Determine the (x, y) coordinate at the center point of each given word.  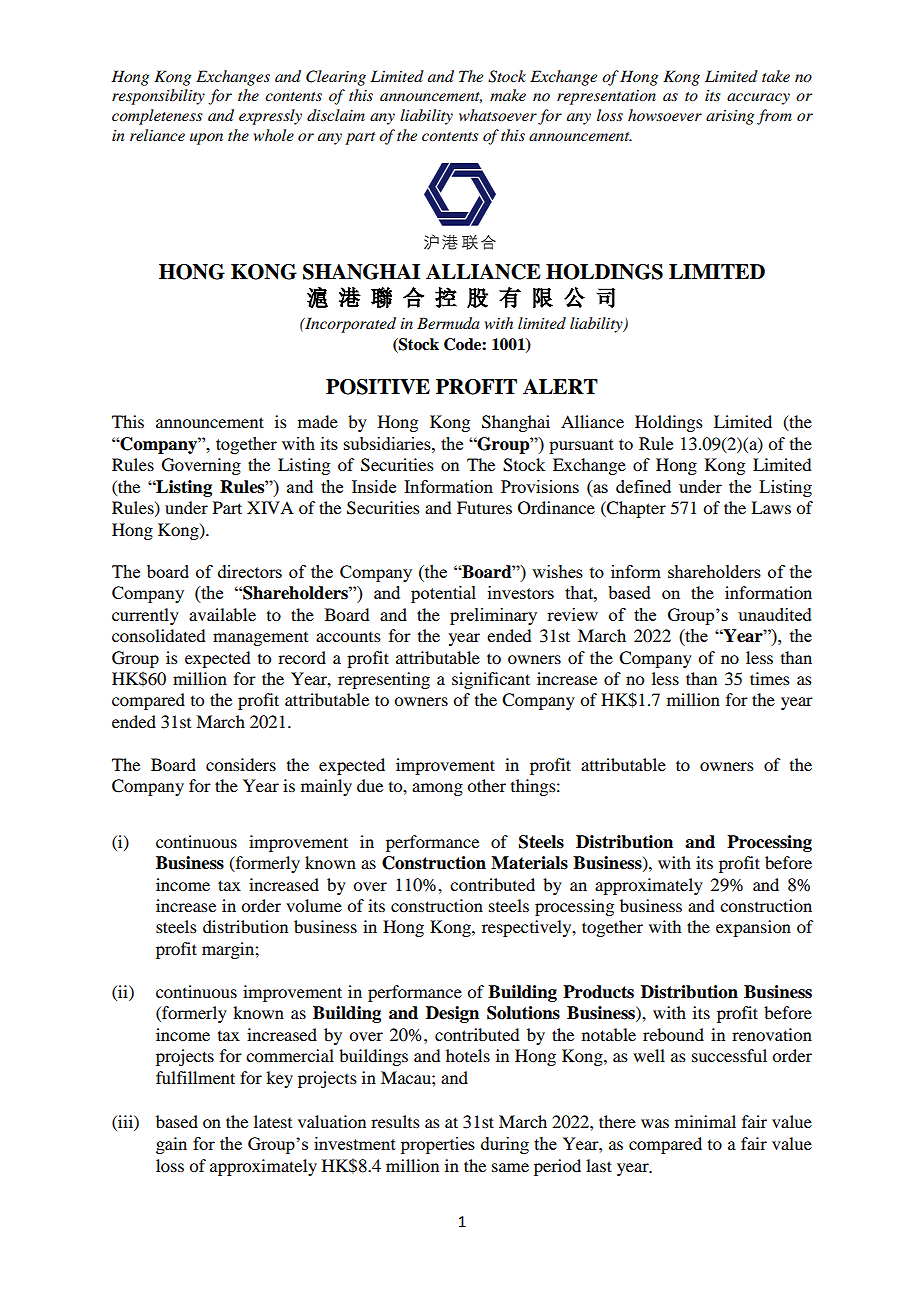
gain (171, 1145)
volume (314, 905)
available (222, 614)
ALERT (560, 386)
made (318, 421)
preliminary (493, 616)
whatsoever (498, 115)
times (770, 678)
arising (730, 117)
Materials (529, 863)
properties (438, 1145)
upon (206, 139)
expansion (753, 928)
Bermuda (448, 323)
